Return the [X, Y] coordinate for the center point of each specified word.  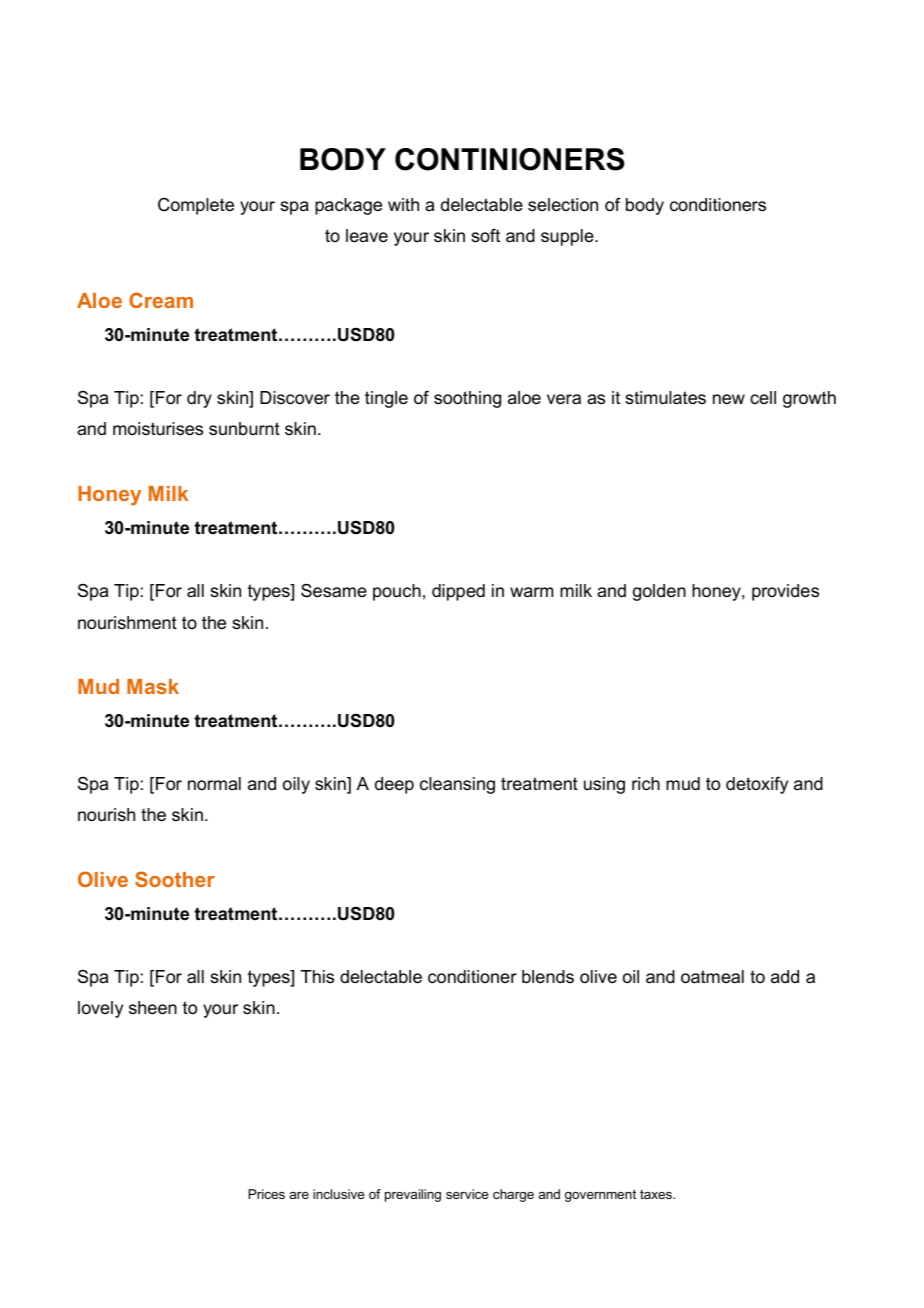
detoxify [757, 785]
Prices [266, 1194]
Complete [196, 206]
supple [568, 237]
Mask [153, 686]
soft [485, 236]
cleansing [457, 785]
